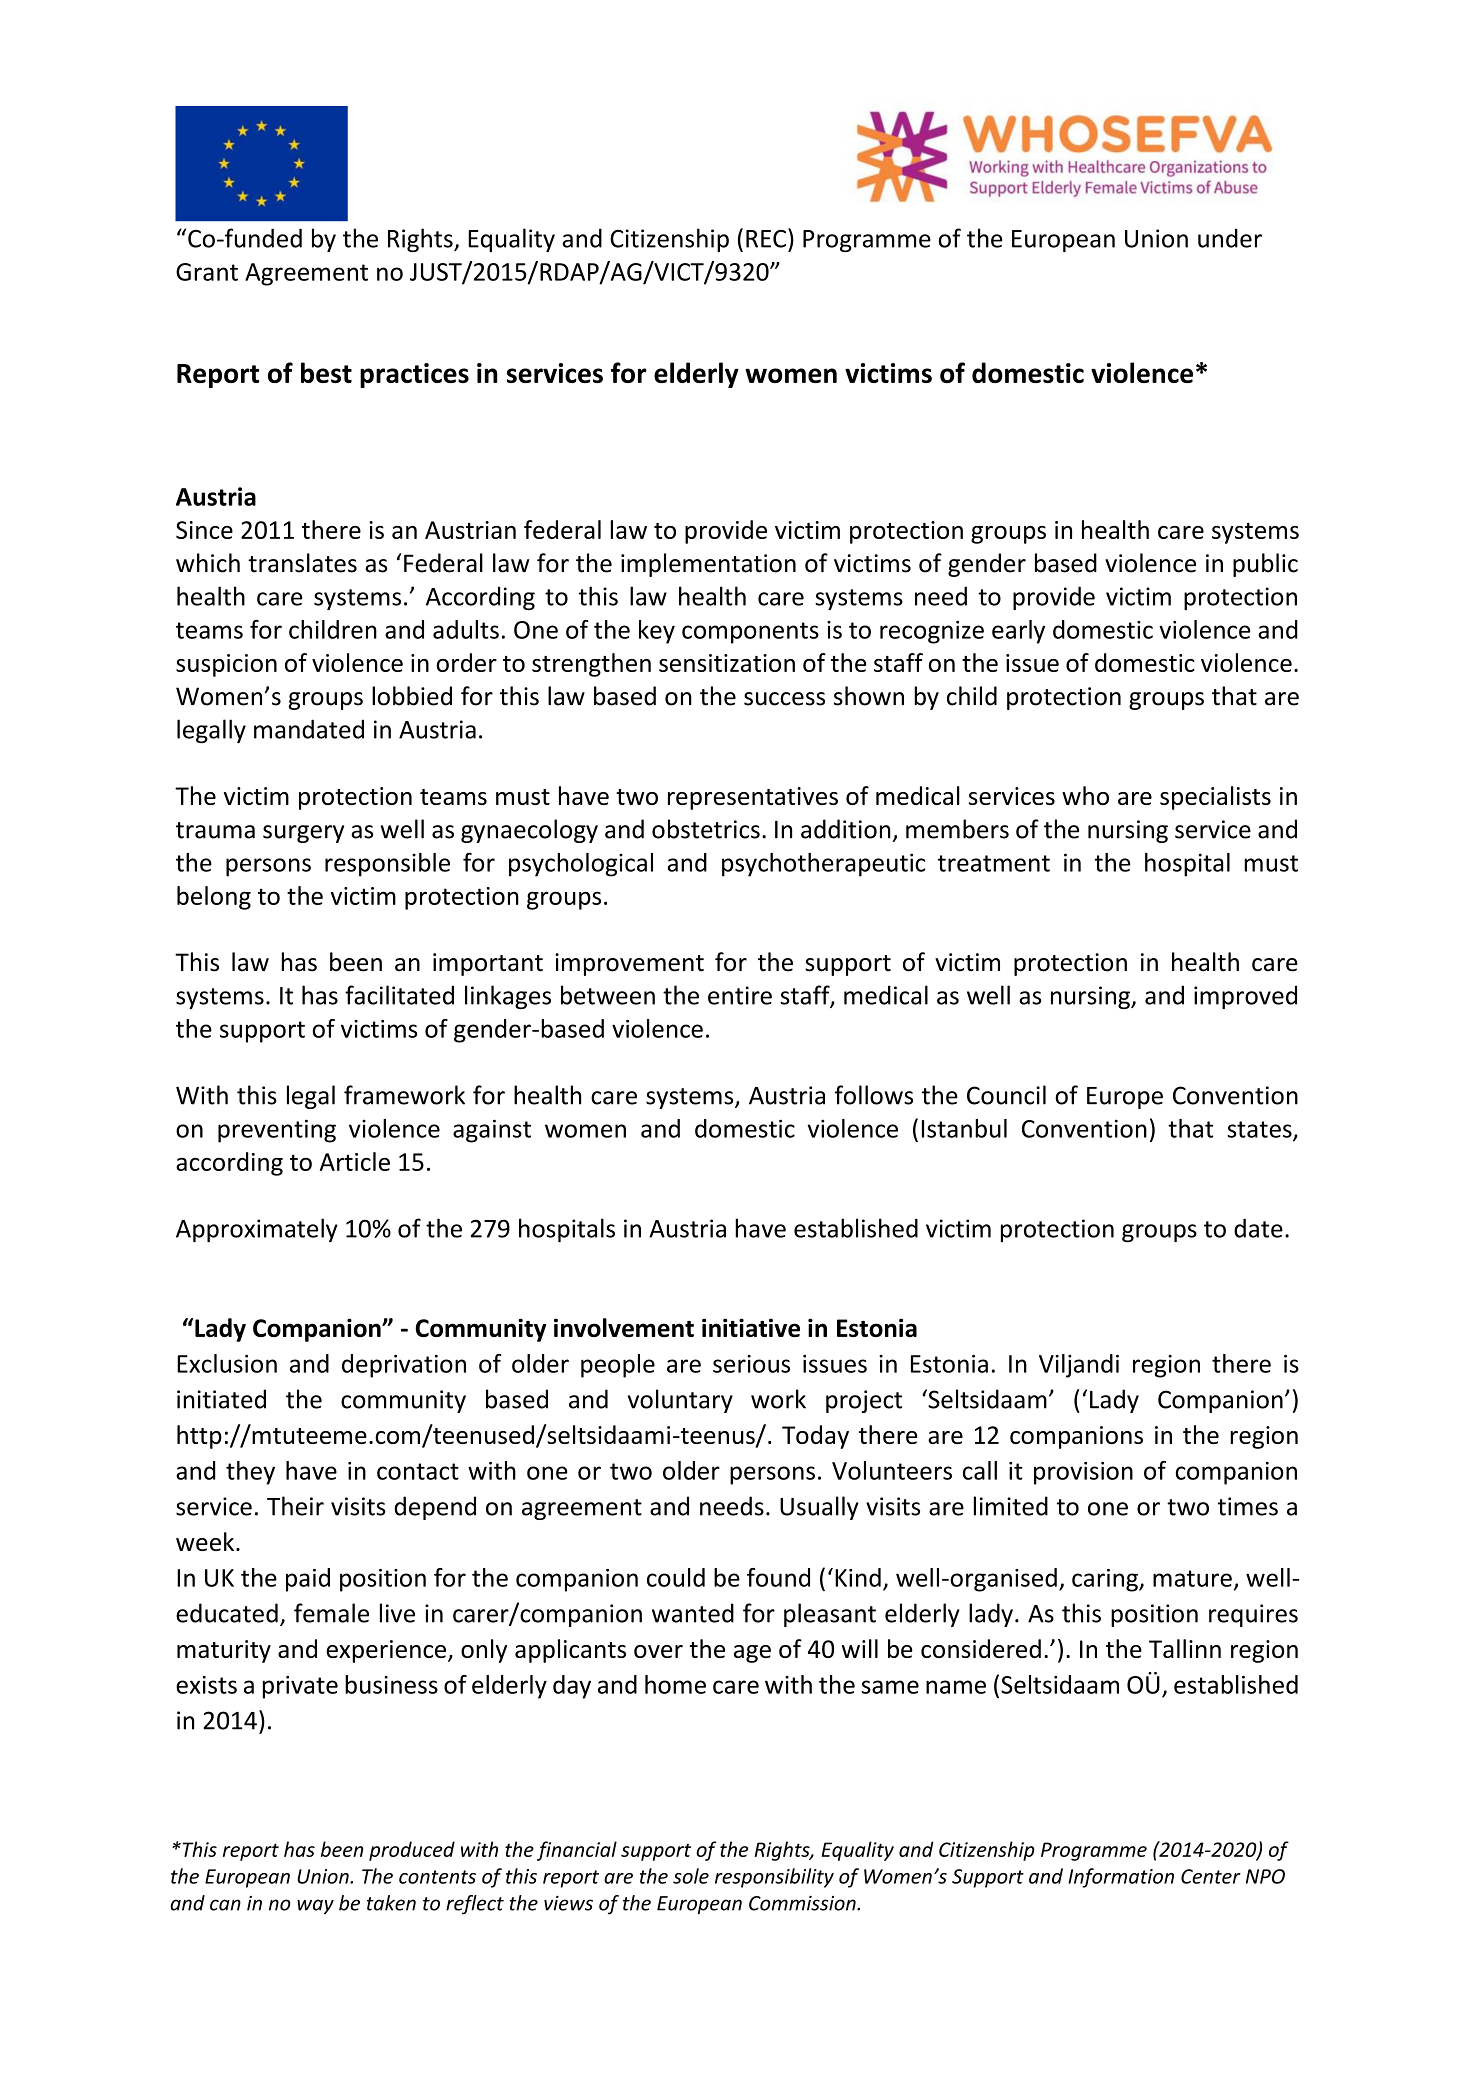  What do you see at coordinates (774, 1878) in the image?
I see `responsibility` at bounding box center [774, 1878].
